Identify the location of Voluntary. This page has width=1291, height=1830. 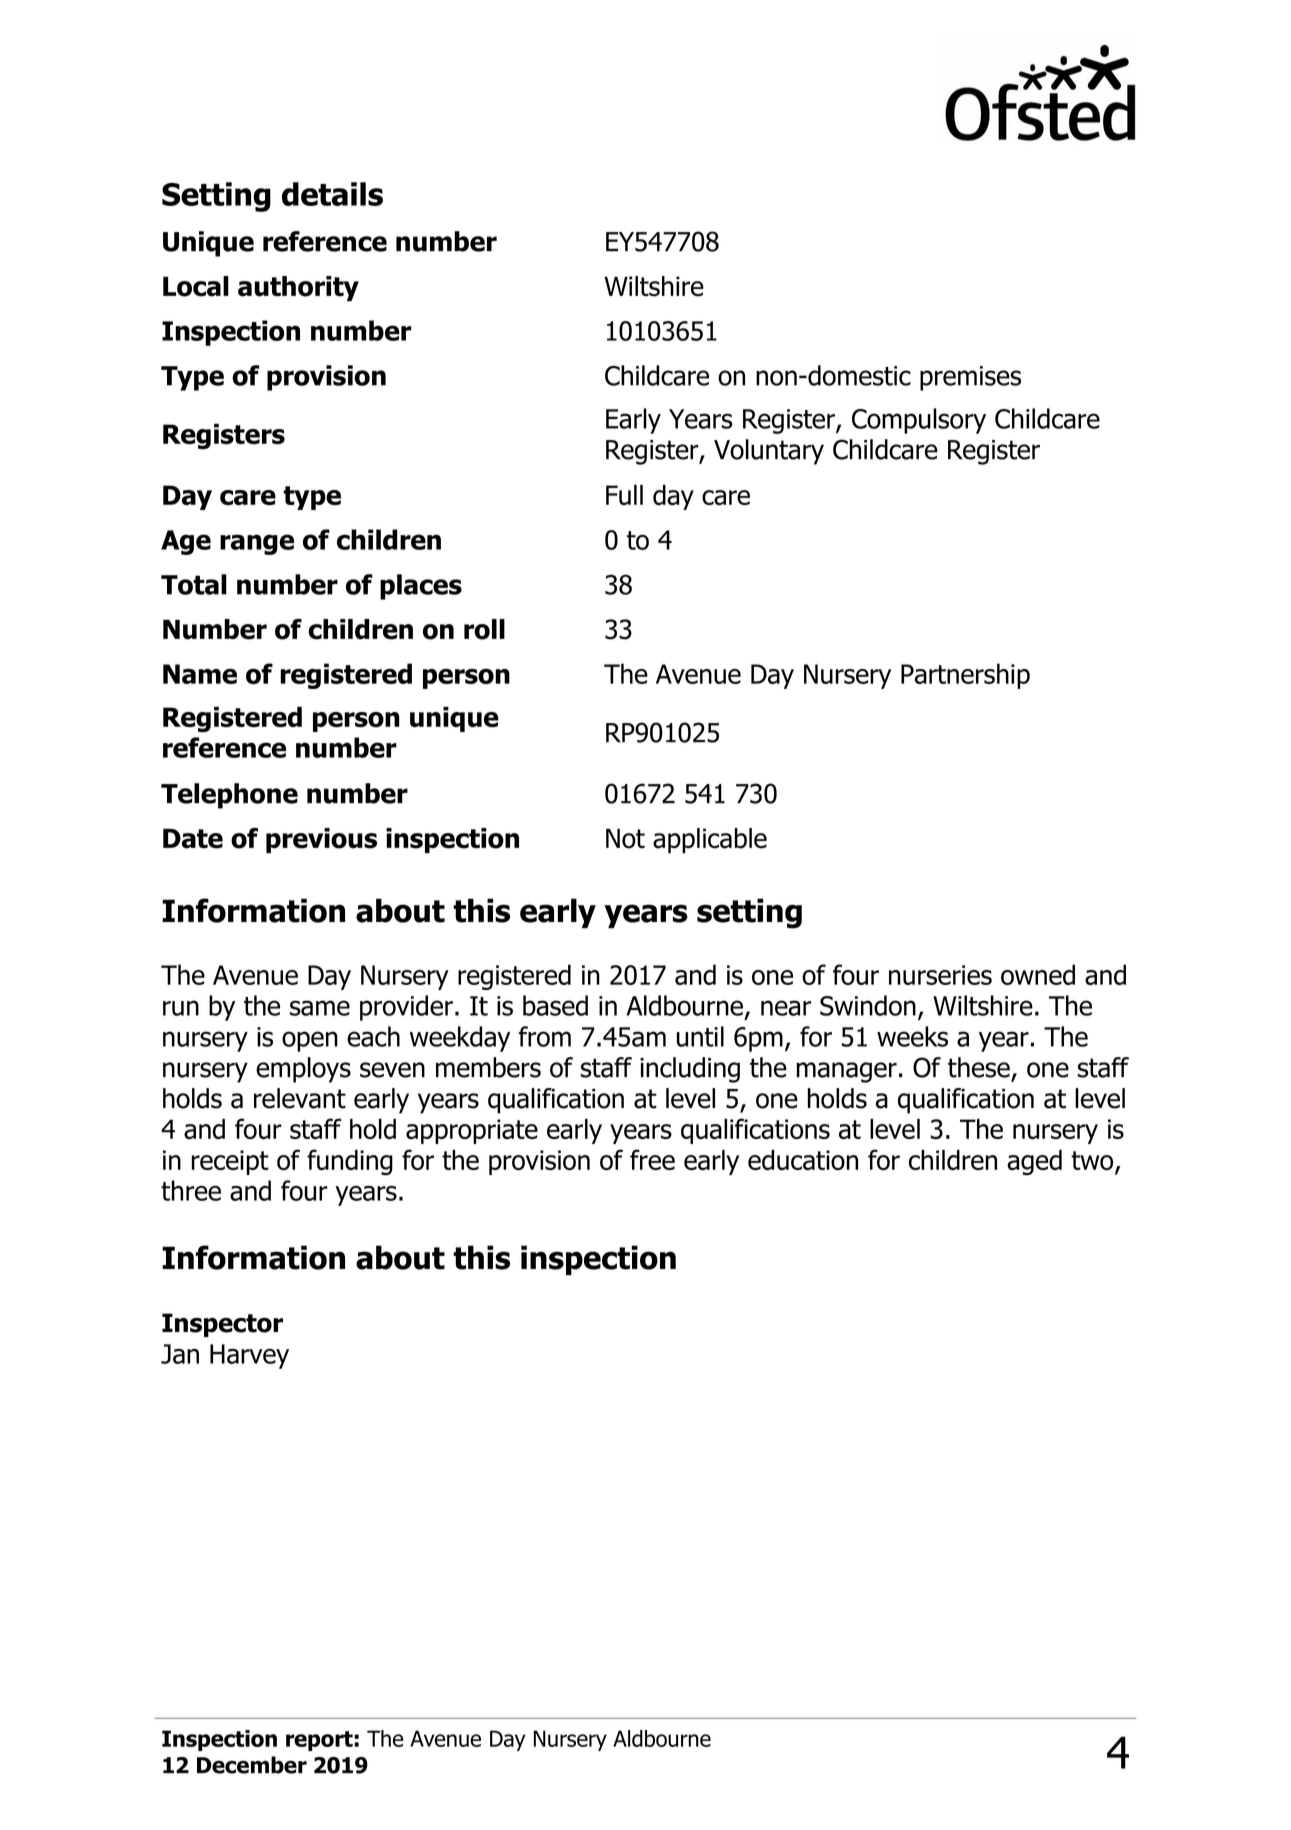
(769, 452).
